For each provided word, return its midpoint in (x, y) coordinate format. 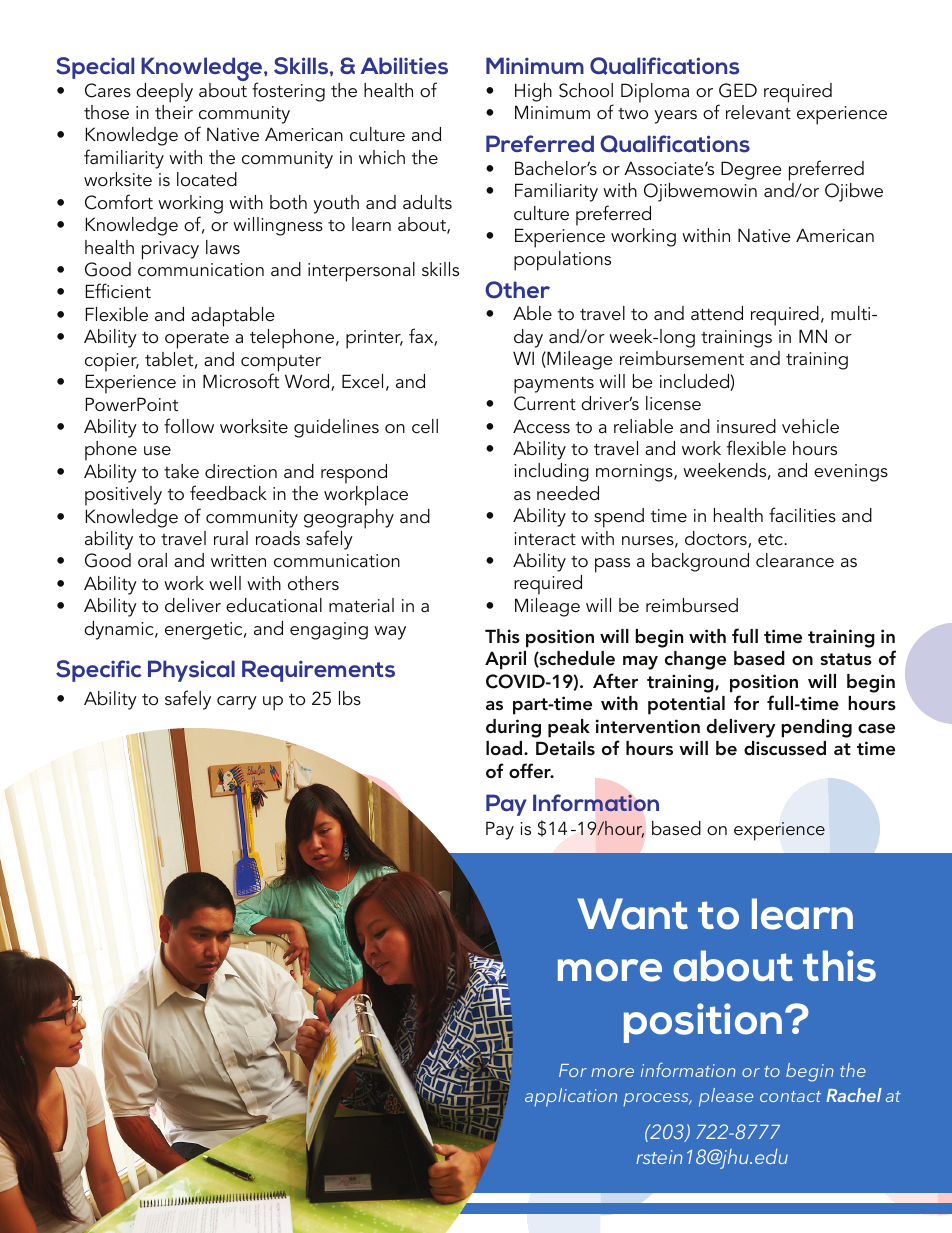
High (533, 92)
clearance (795, 560)
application (571, 1097)
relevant (758, 112)
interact (545, 539)
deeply (164, 93)
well (225, 583)
